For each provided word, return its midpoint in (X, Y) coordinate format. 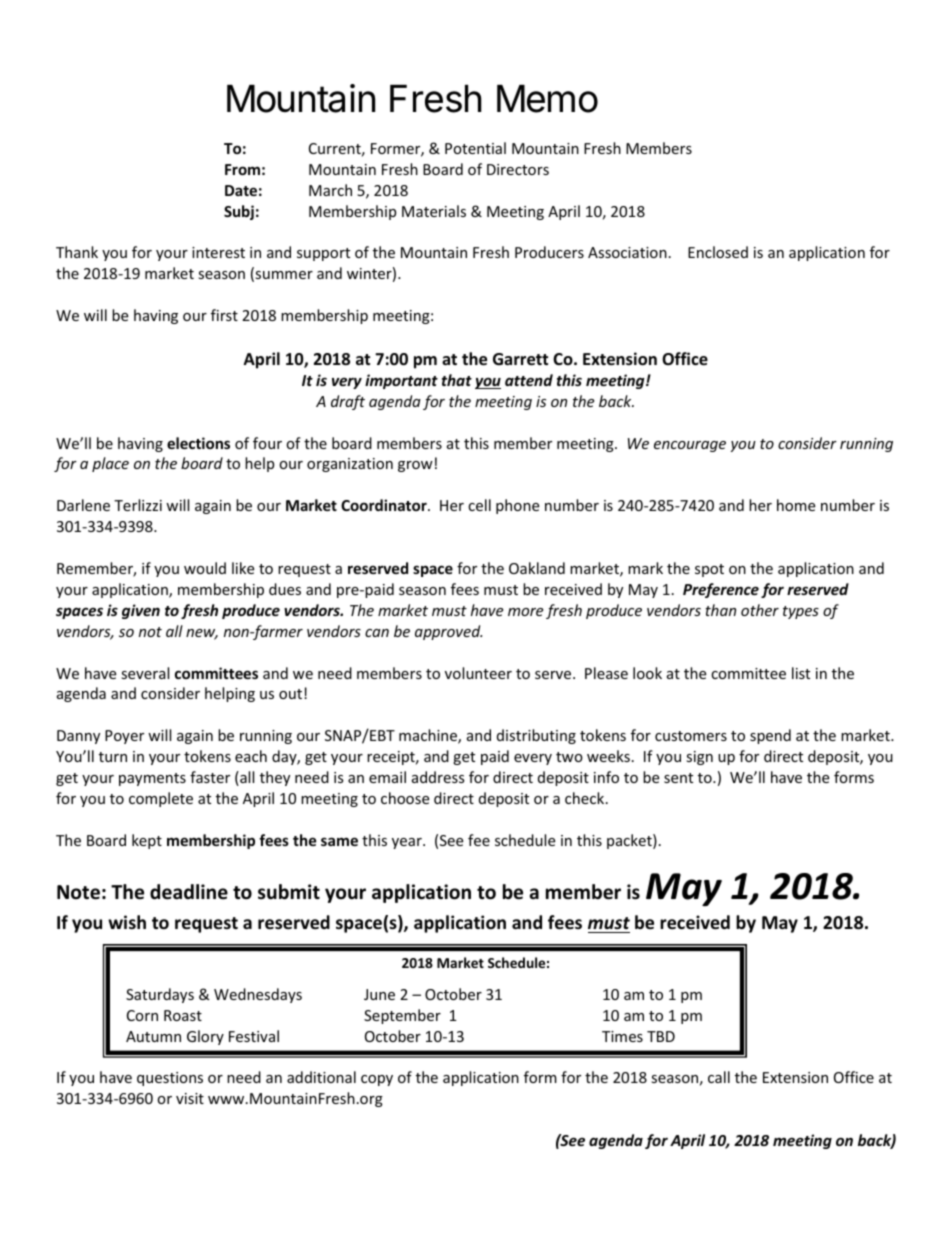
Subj (239, 212)
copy (377, 1080)
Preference (721, 590)
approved (448, 632)
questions (170, 1079)
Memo (547, 99)
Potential (475, 148)
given (141, 611)
